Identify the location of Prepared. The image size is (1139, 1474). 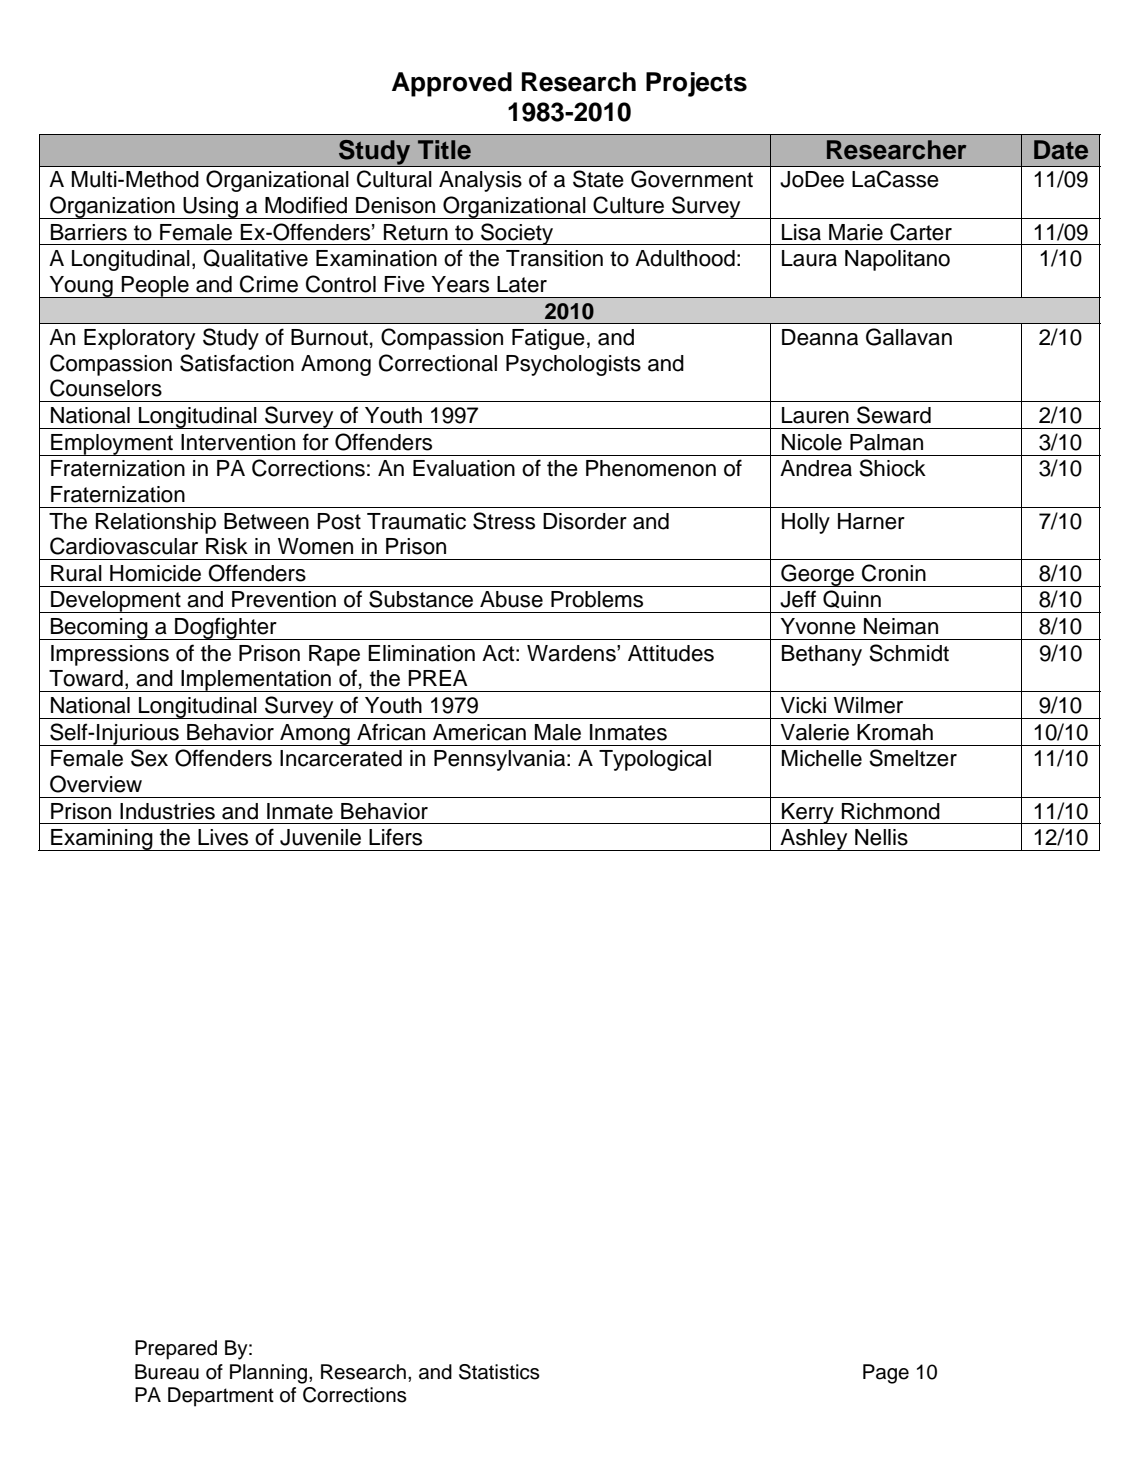
(176, 1350).
